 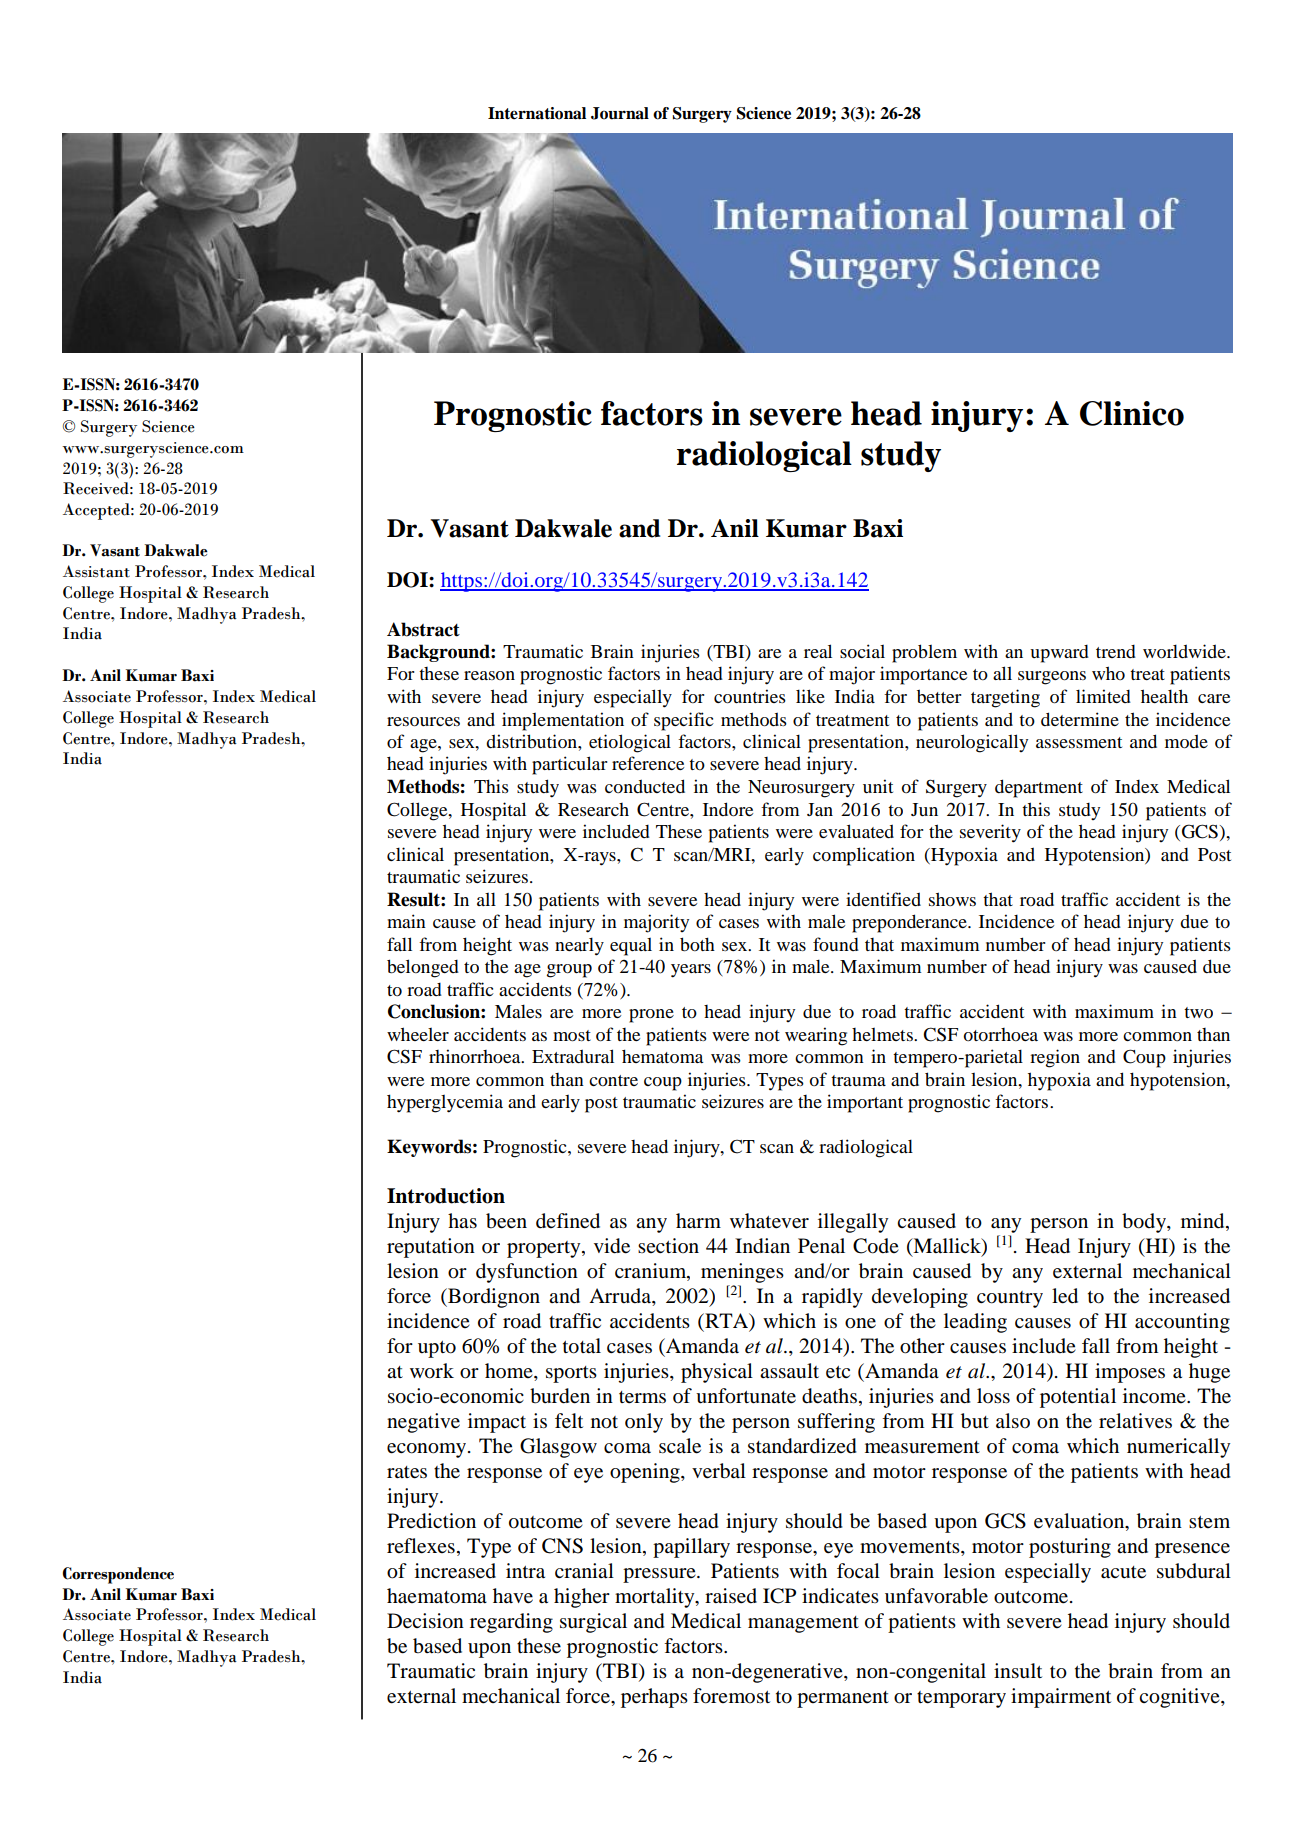 I want to click on main, so click(x=406, y=921).
